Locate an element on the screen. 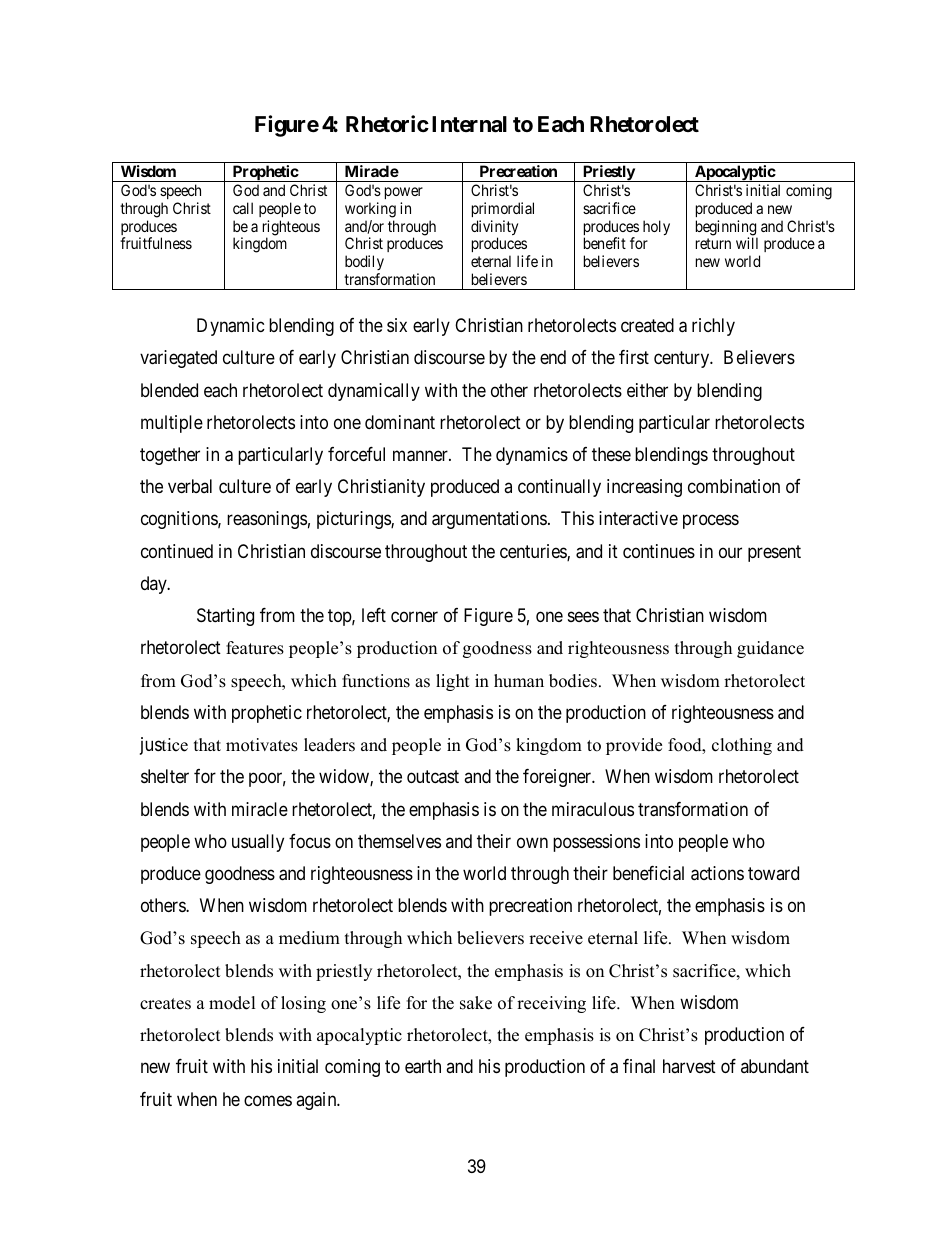  Starting is located at coordinates (225, 617).
